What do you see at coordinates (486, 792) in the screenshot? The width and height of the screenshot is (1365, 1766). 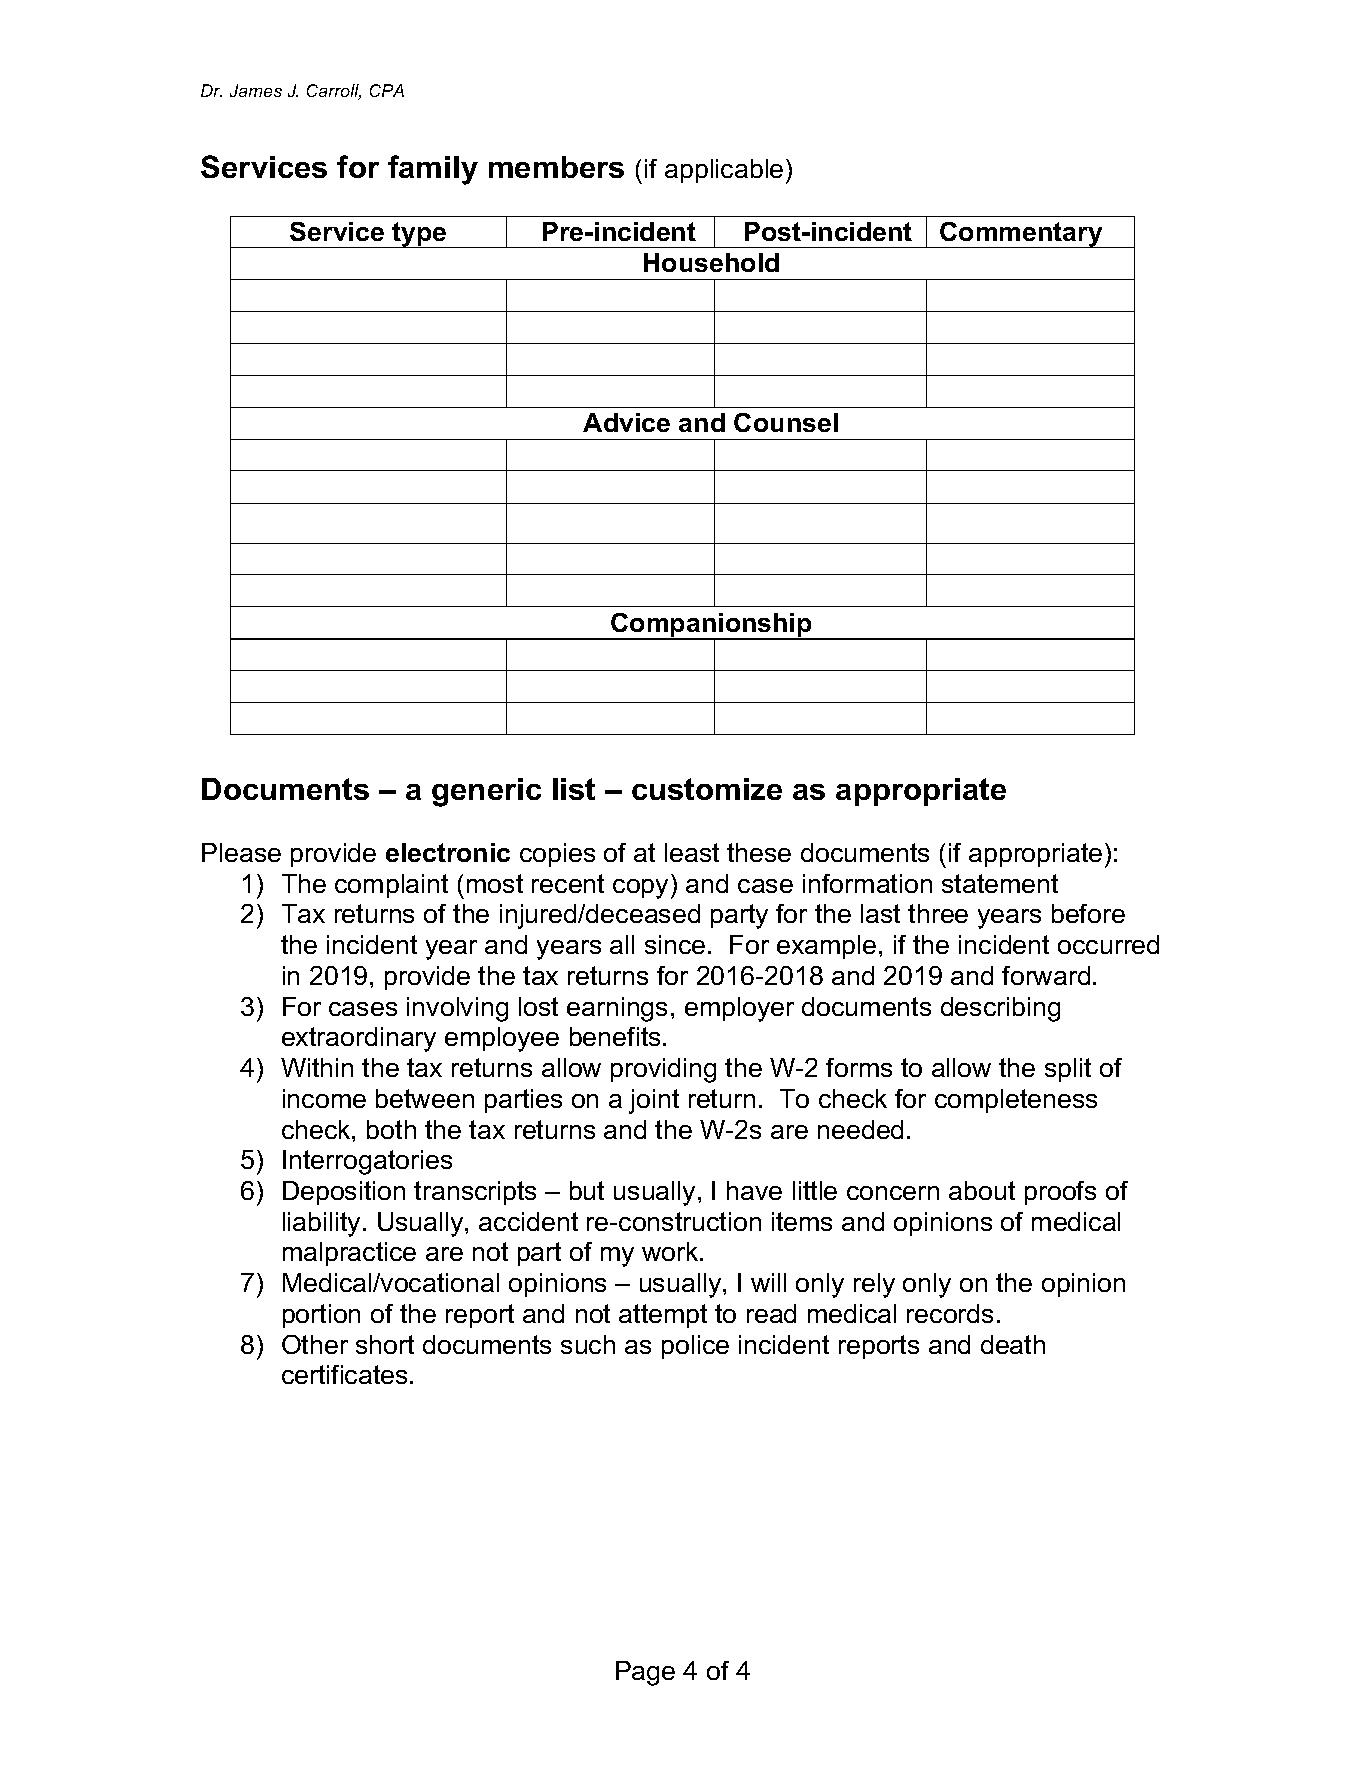 I see `generic` at bounding box center [486, 792].
